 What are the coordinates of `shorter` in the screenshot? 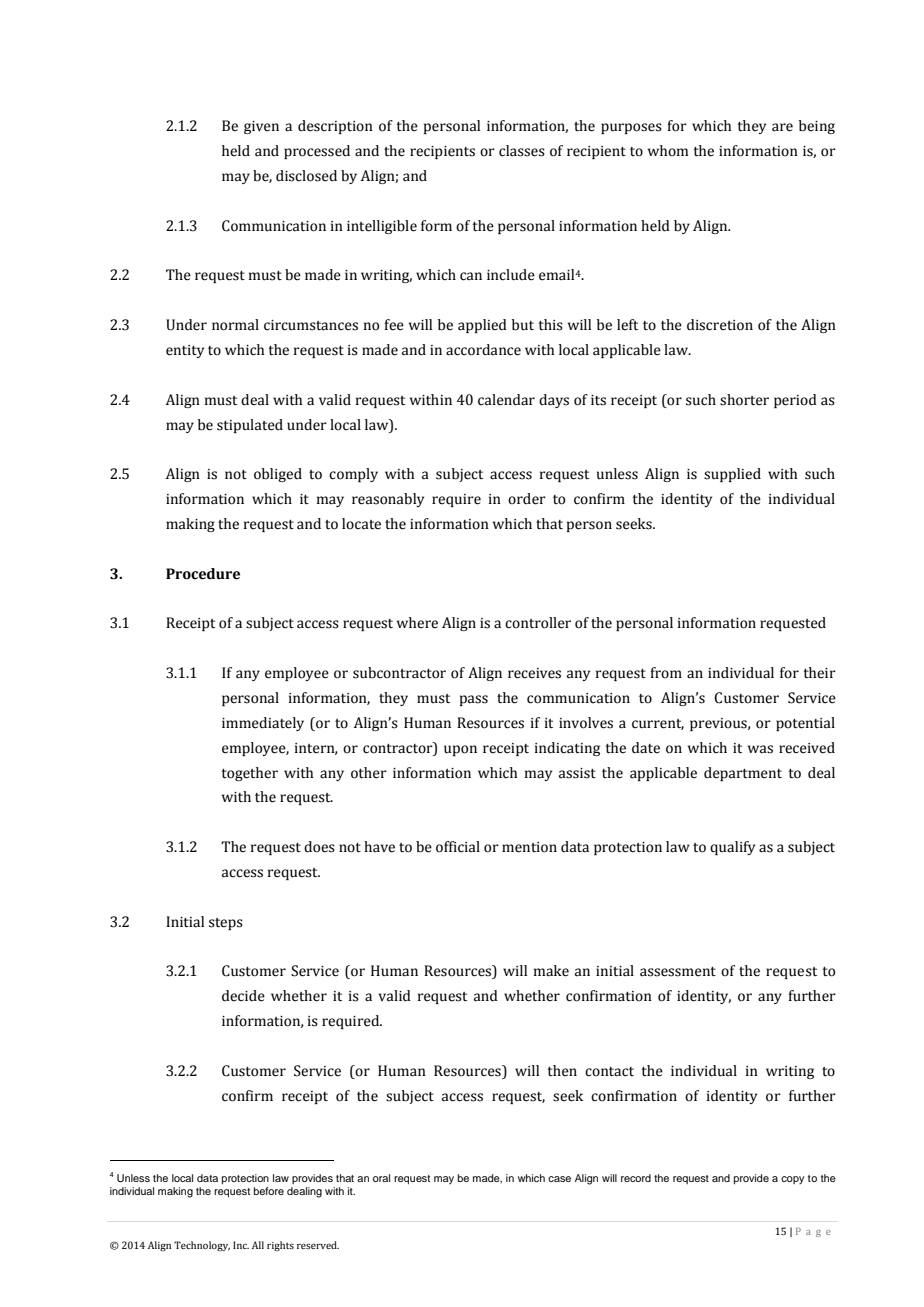 It's located at (744, 400).
